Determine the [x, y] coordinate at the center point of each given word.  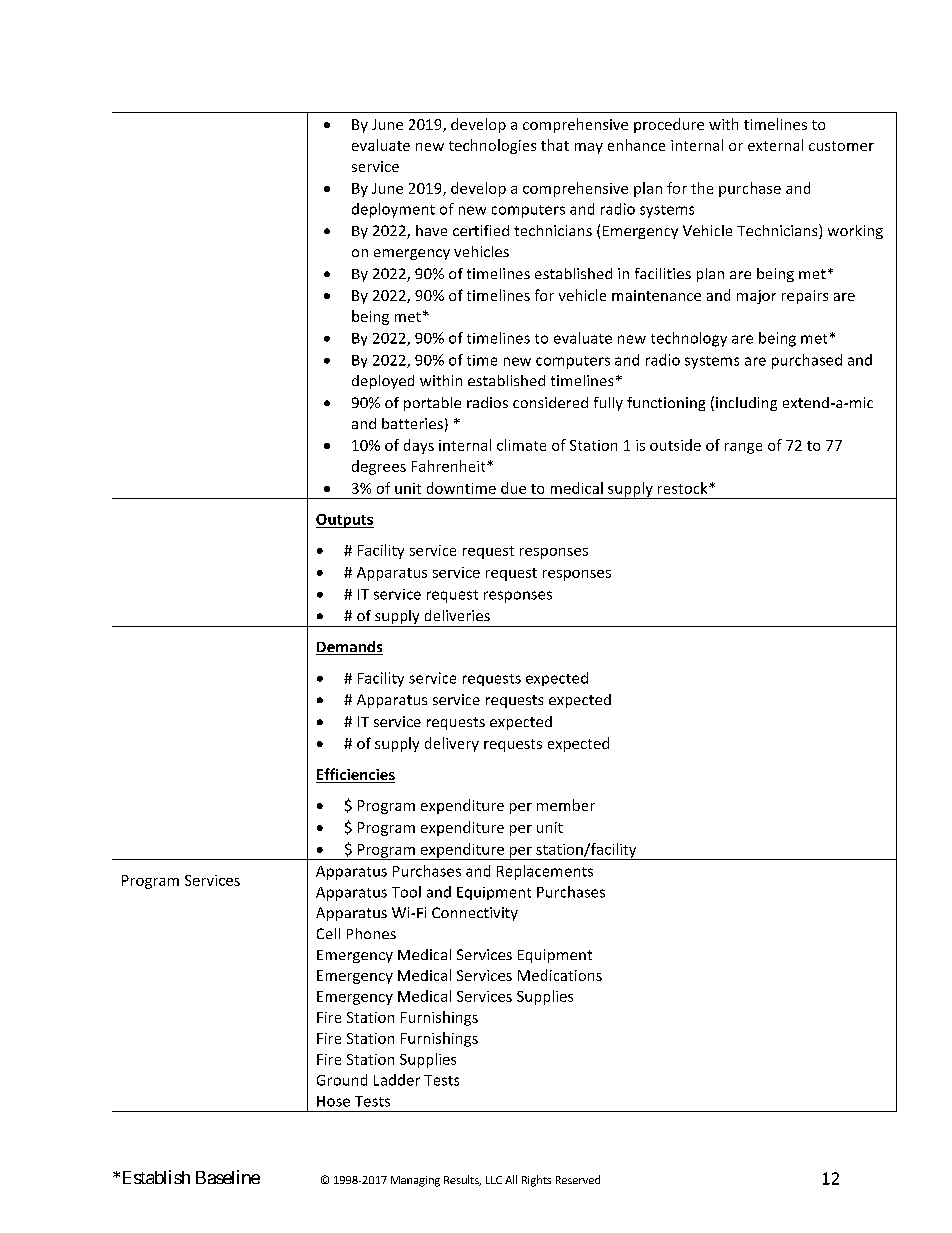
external [775, 145]
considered [550, 402]
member [566, 805]
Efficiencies [355, 775]
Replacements [545, 872]
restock [684, 488]
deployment [393, 210]
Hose [333, 1101]
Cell [328, 933]
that [555, 145]
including [746, 404]
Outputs [345, 521]
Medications [560, 975]
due [513, 488]
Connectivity [475, 914]
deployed [383, 382]
